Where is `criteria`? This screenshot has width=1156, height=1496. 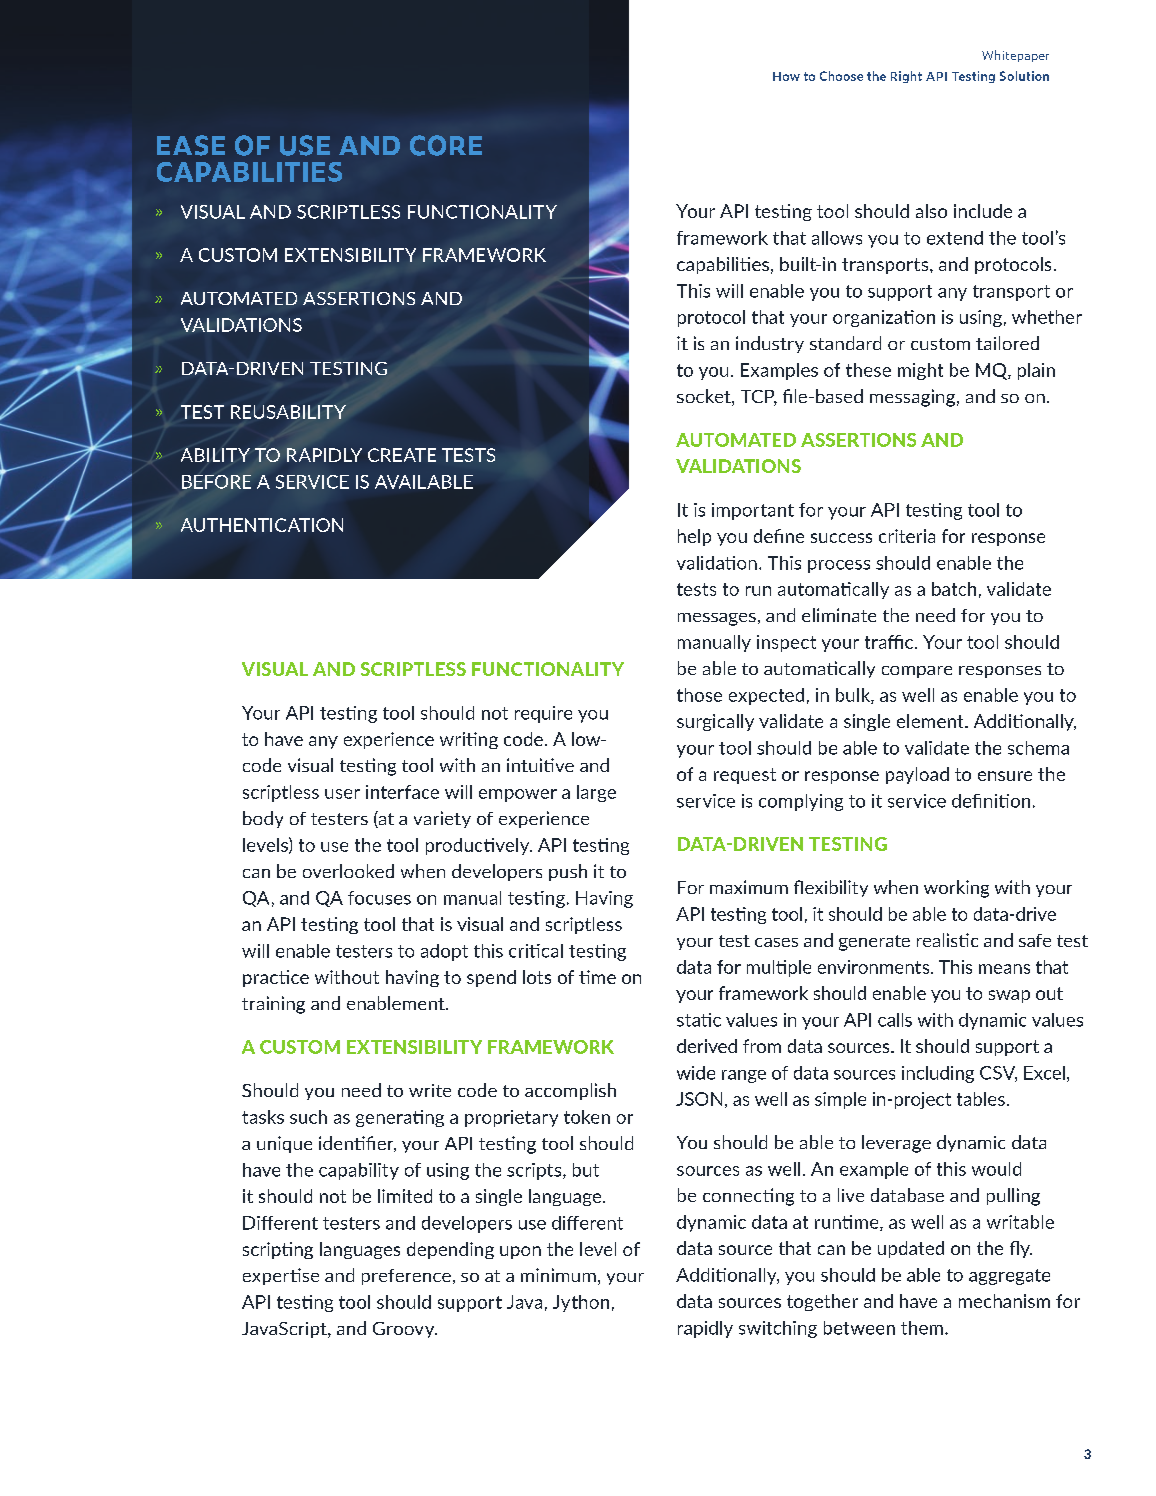
criteria is located at coordinates (907, 536).
